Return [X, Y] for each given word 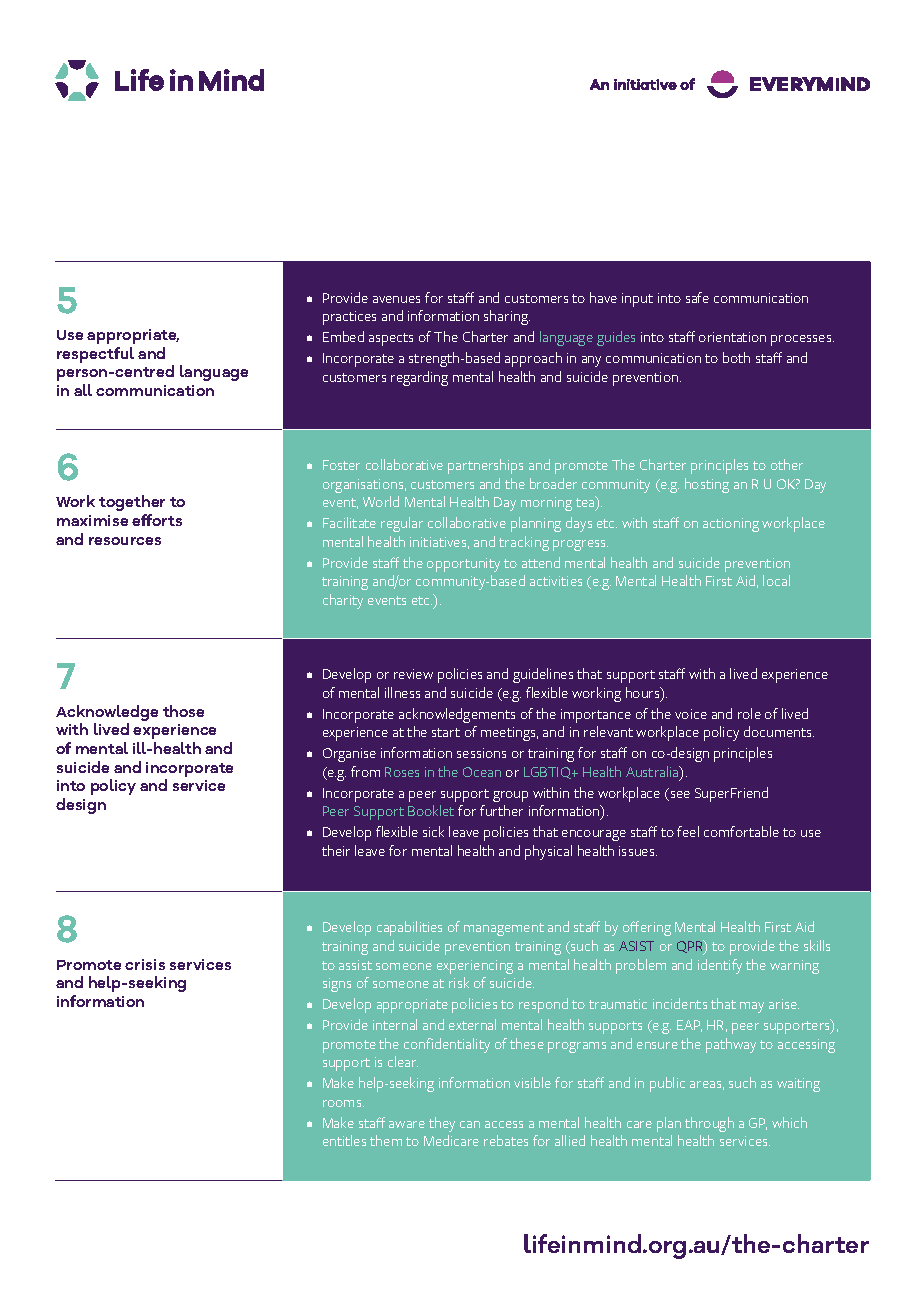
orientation [732, 337]
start [446, 732]
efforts [157, 520]
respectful [95, 355]
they [442, 1124]
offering [647, 928]
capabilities [409, 928]
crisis [145, 964]
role [749, 713]
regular [402, 524]
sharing [507, 317]
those [183, 711]
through [709, 1124]
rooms [343, 1103]
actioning [731, 525]
